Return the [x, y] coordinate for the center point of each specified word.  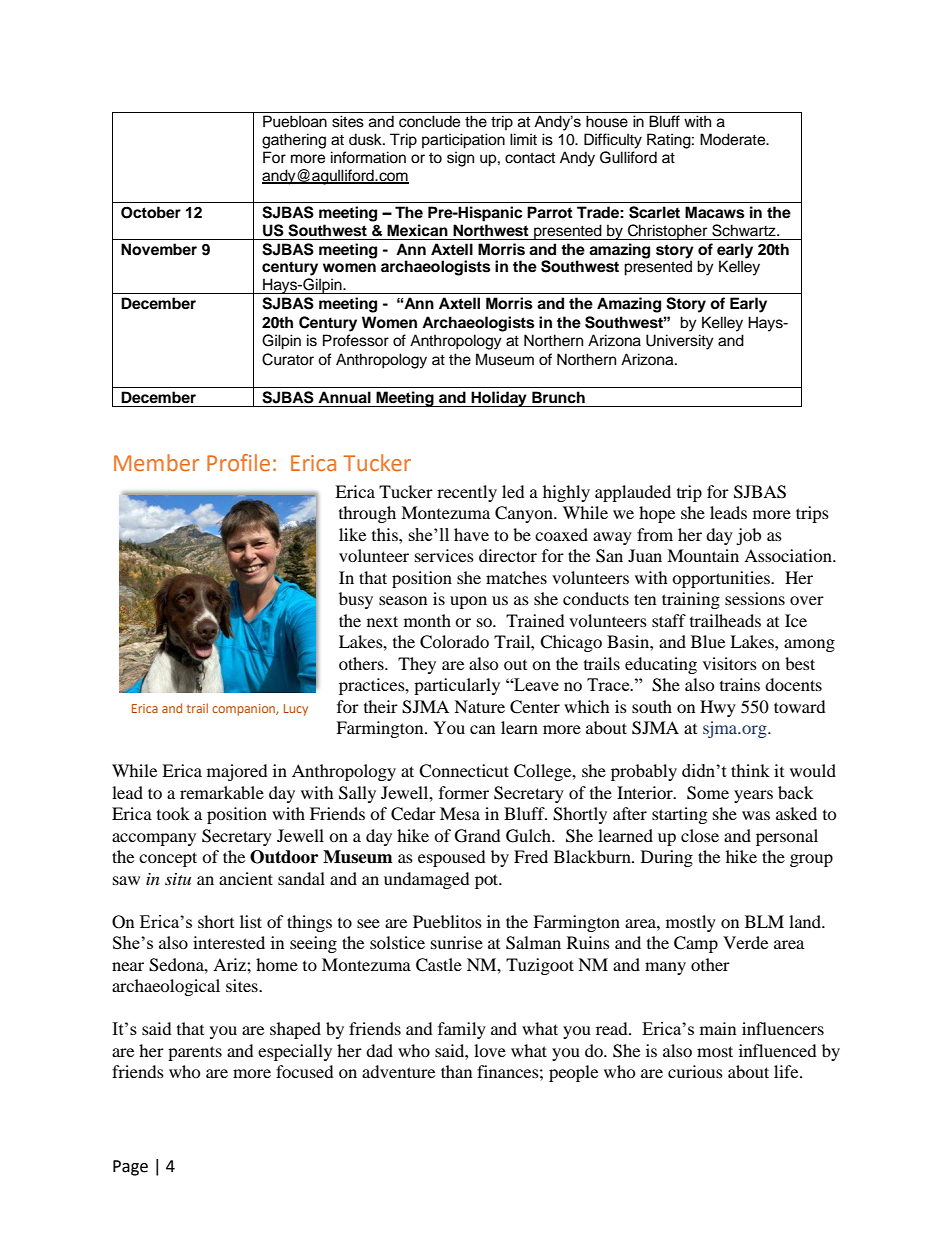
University [680, 342]
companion [244, 710]
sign [460, 159]
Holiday [499, 399]
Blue [708, 641]
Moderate [734, 139]
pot [488, 881]
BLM [764, 921]
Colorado [454, 642]
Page [130, 1168]
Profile [238, 463]
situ [178, 879]
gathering [294, 141]
